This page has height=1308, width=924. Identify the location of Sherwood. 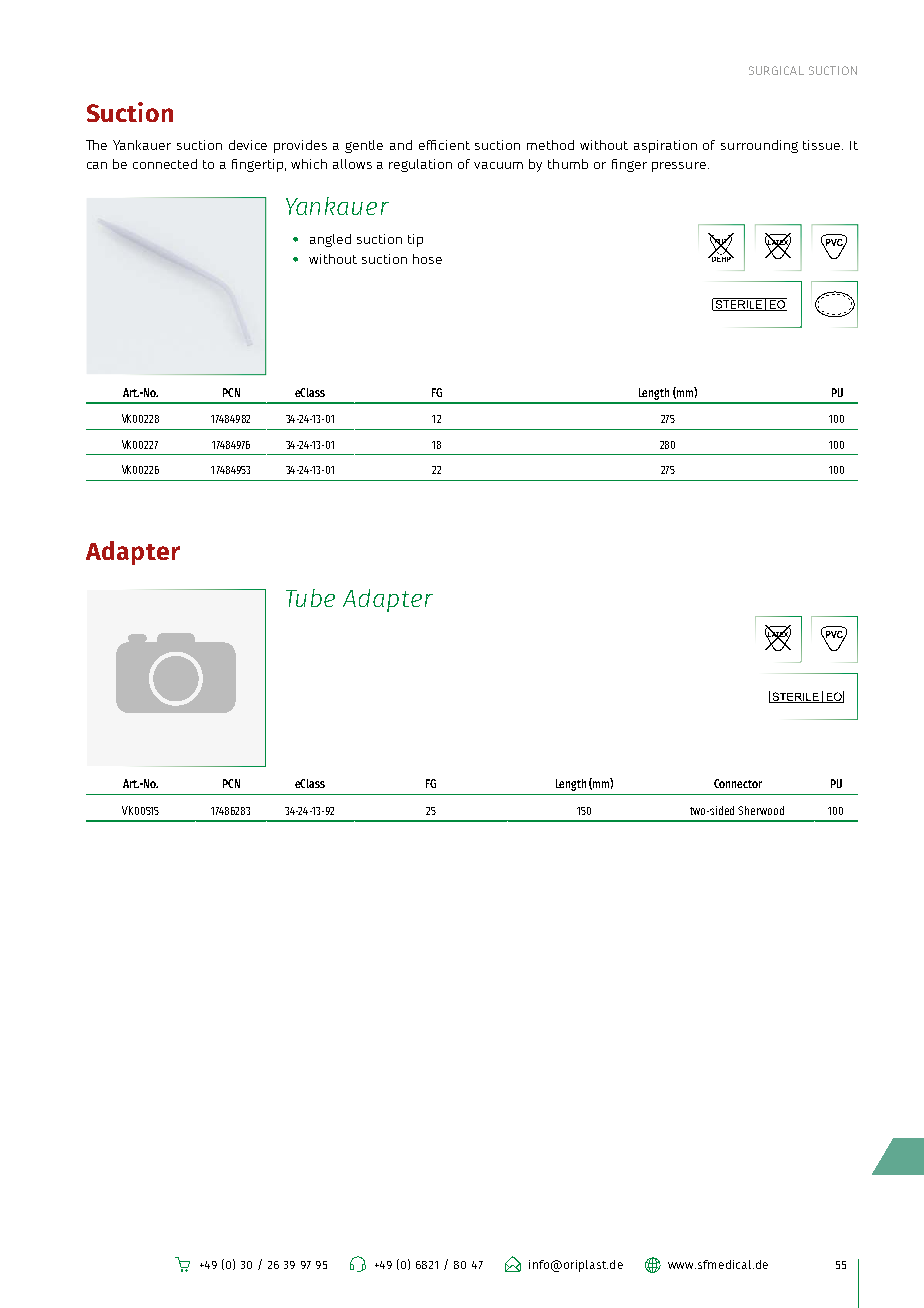
(761, 810).
